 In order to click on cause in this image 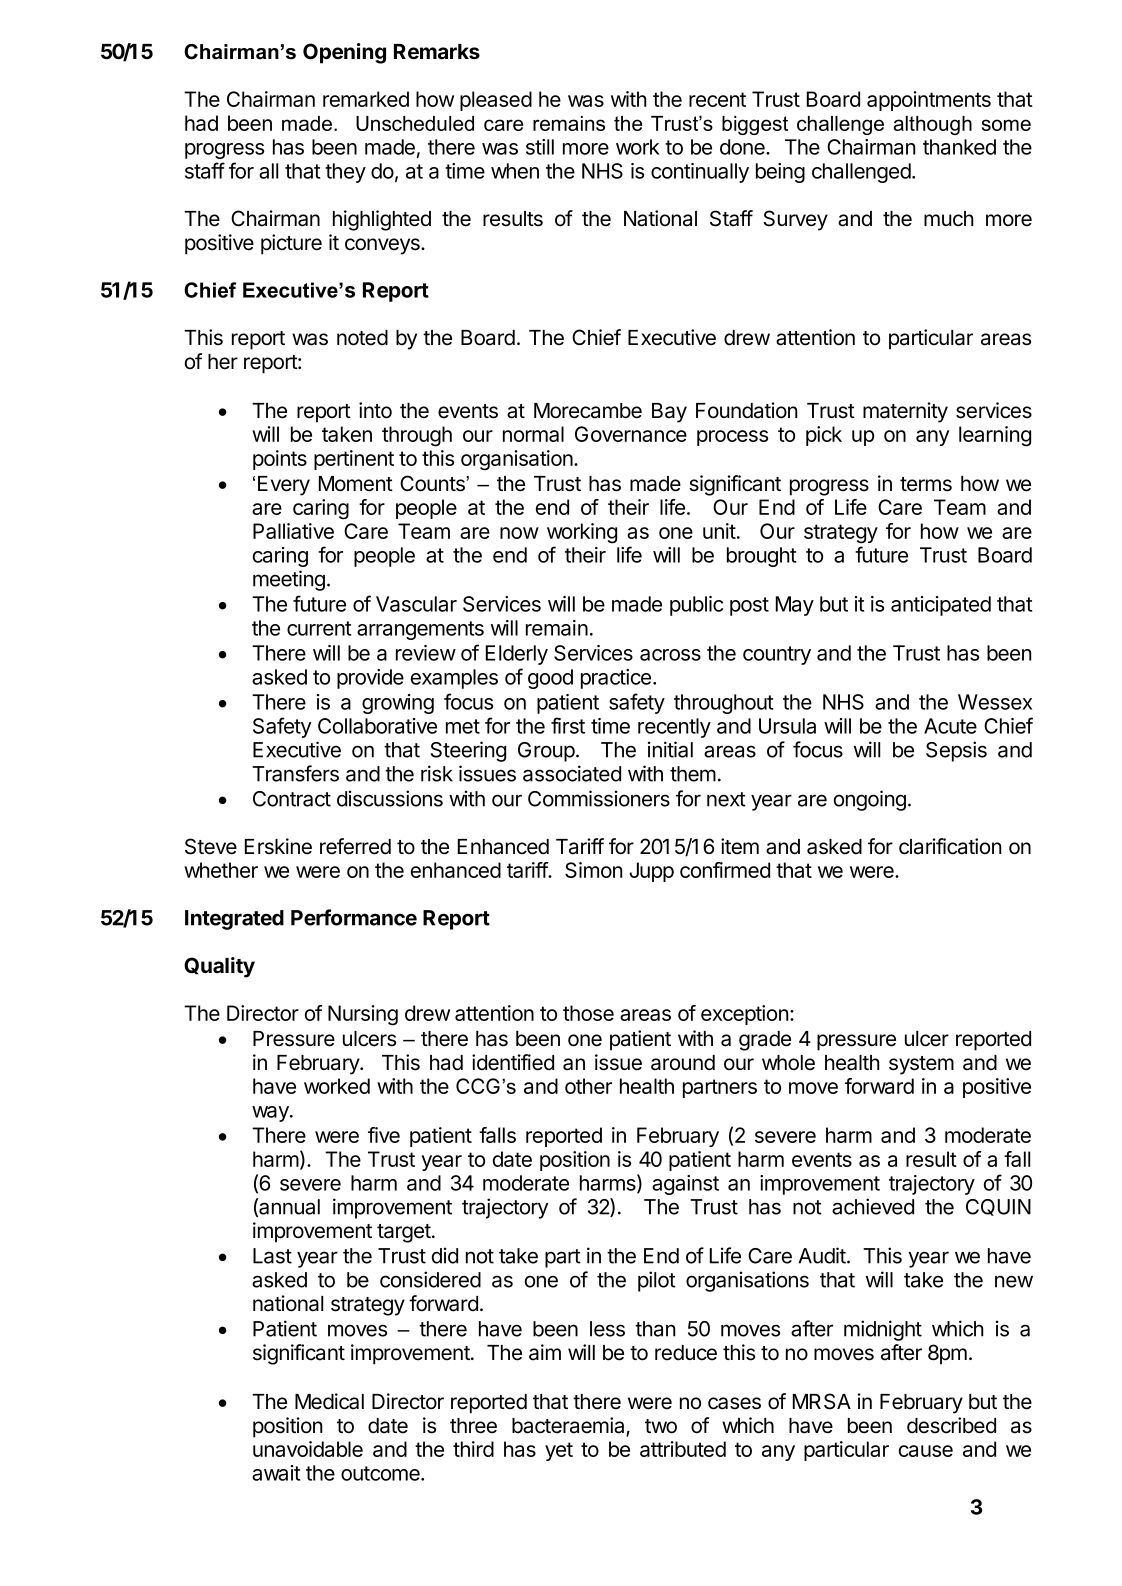, I will do `click(926, 1451)`.
